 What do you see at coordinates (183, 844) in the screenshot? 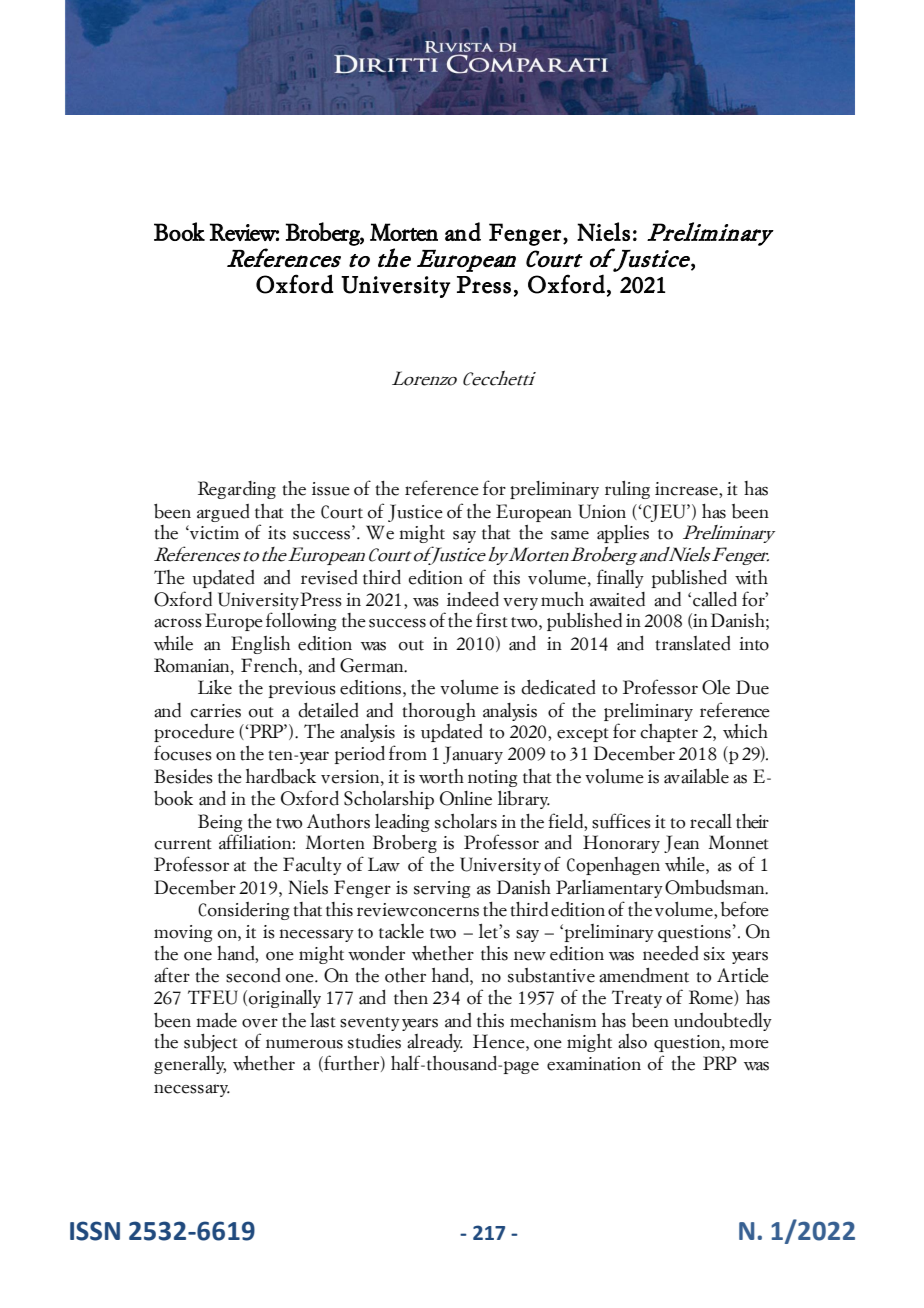
I see `current` at bounding box center [183, 844].
